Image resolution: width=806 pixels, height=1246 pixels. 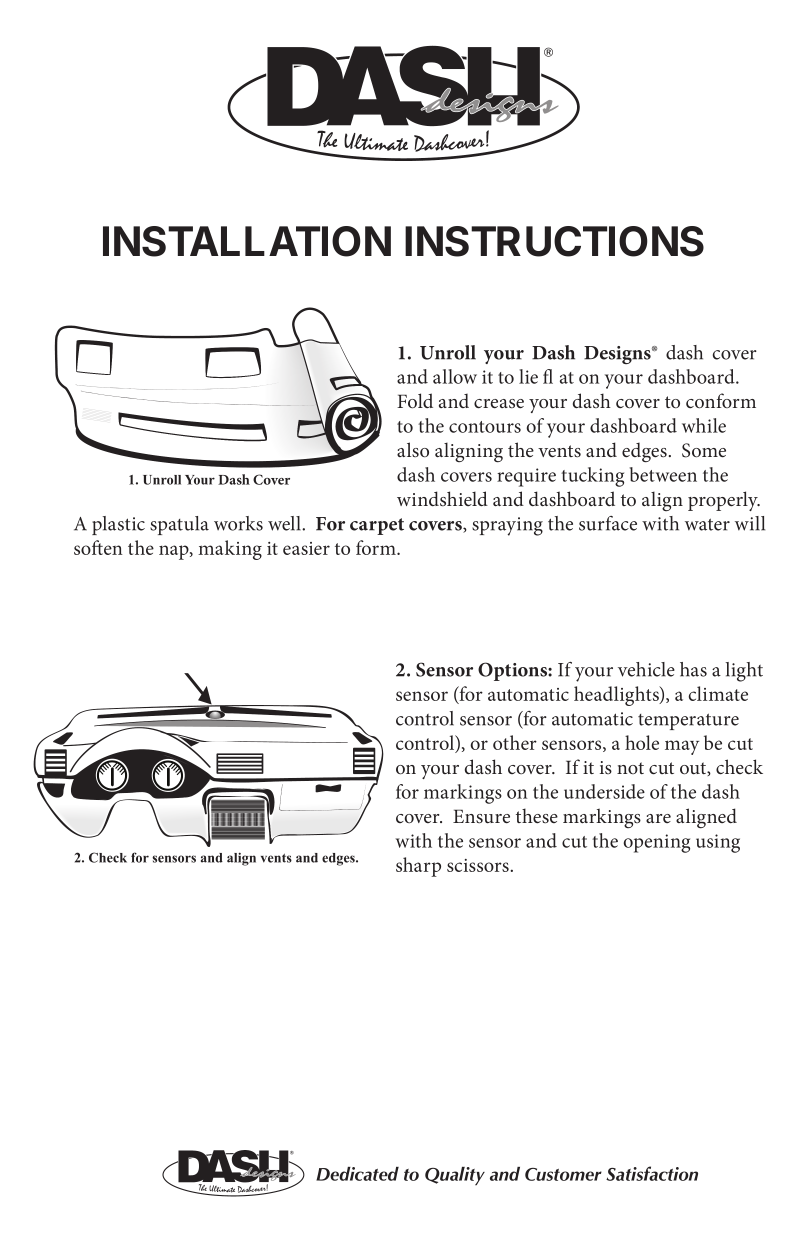 I want to click on scissors, so click(x=479, y=865).
